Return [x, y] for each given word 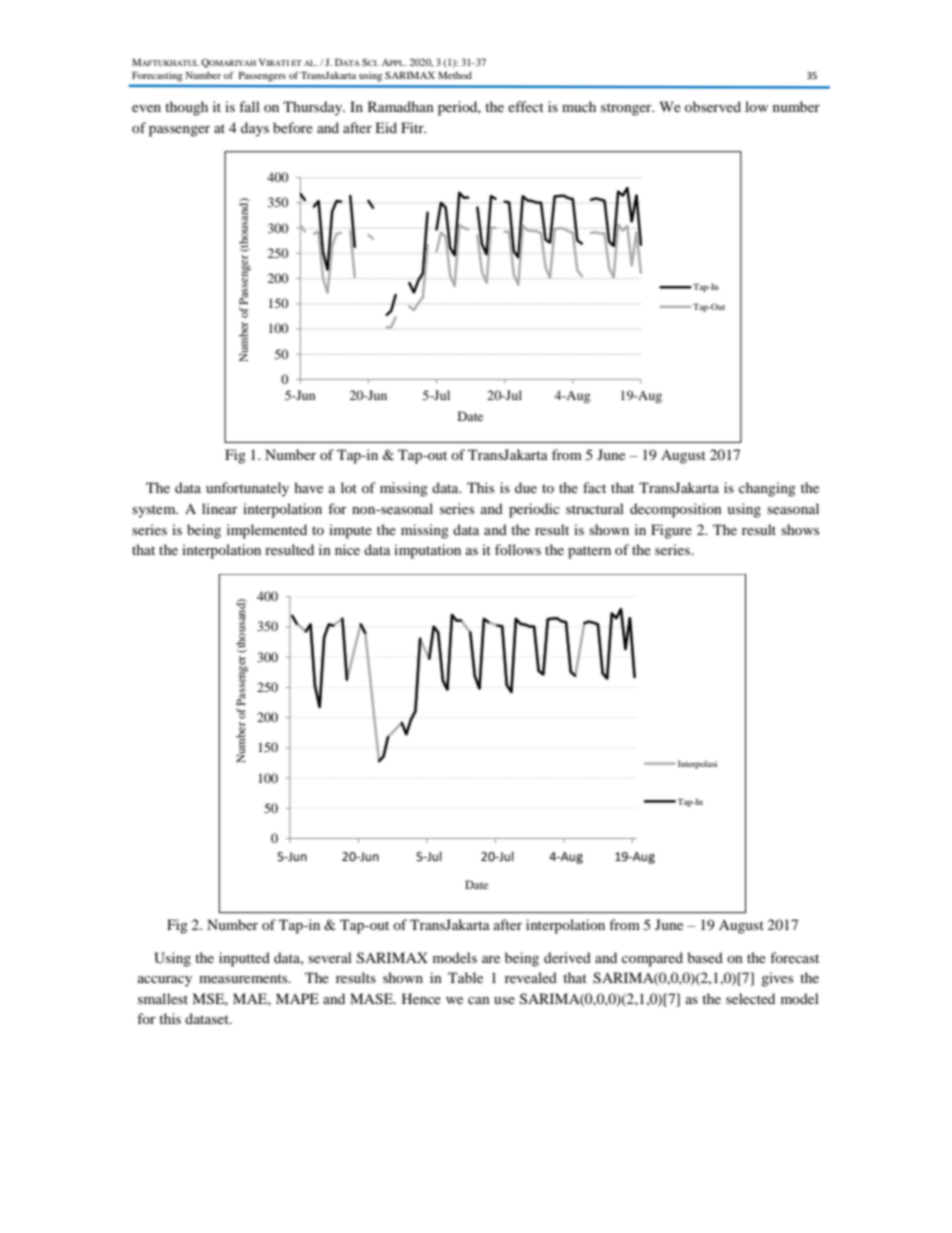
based [705, 957]
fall [249, 106]
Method [455, 75]
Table [465, 977]
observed [713, 106]
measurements [244, 978]
